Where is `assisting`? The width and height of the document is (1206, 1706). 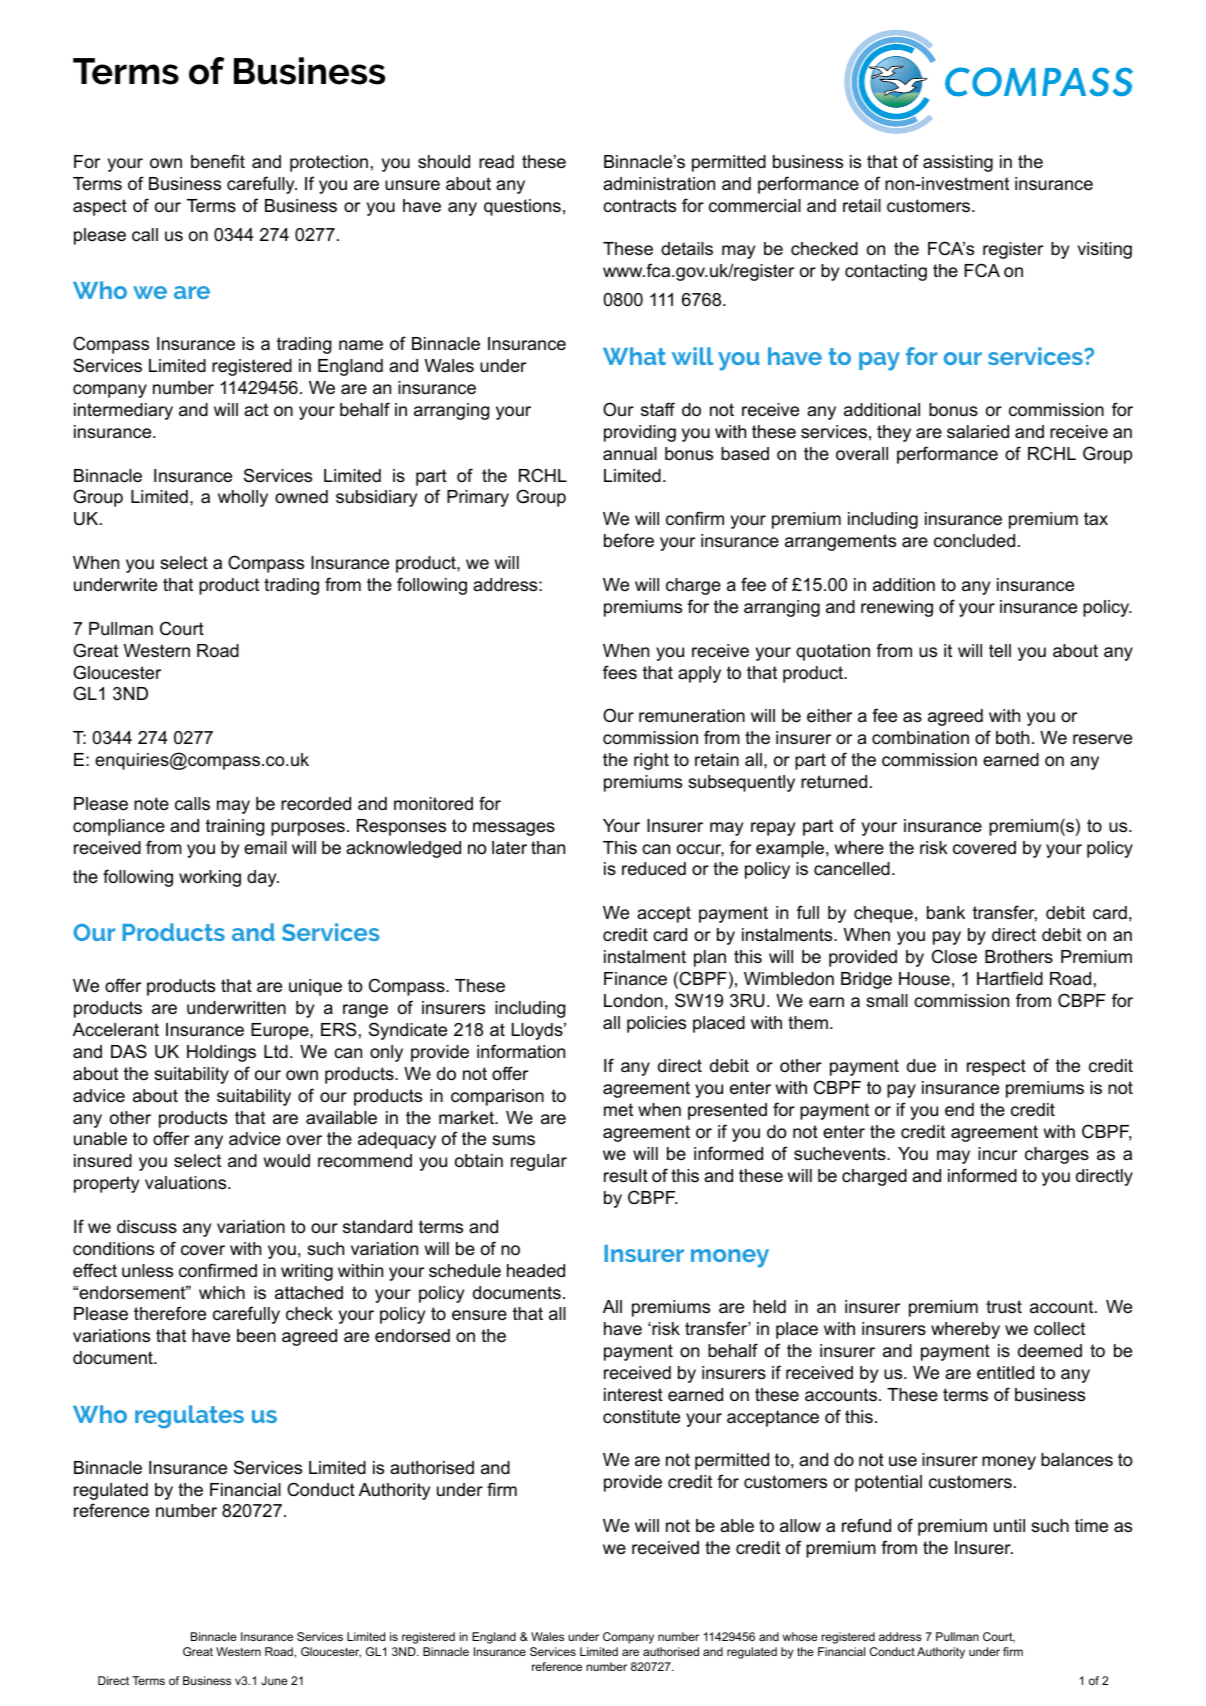 assisting is located at coordinates (958, 163).
